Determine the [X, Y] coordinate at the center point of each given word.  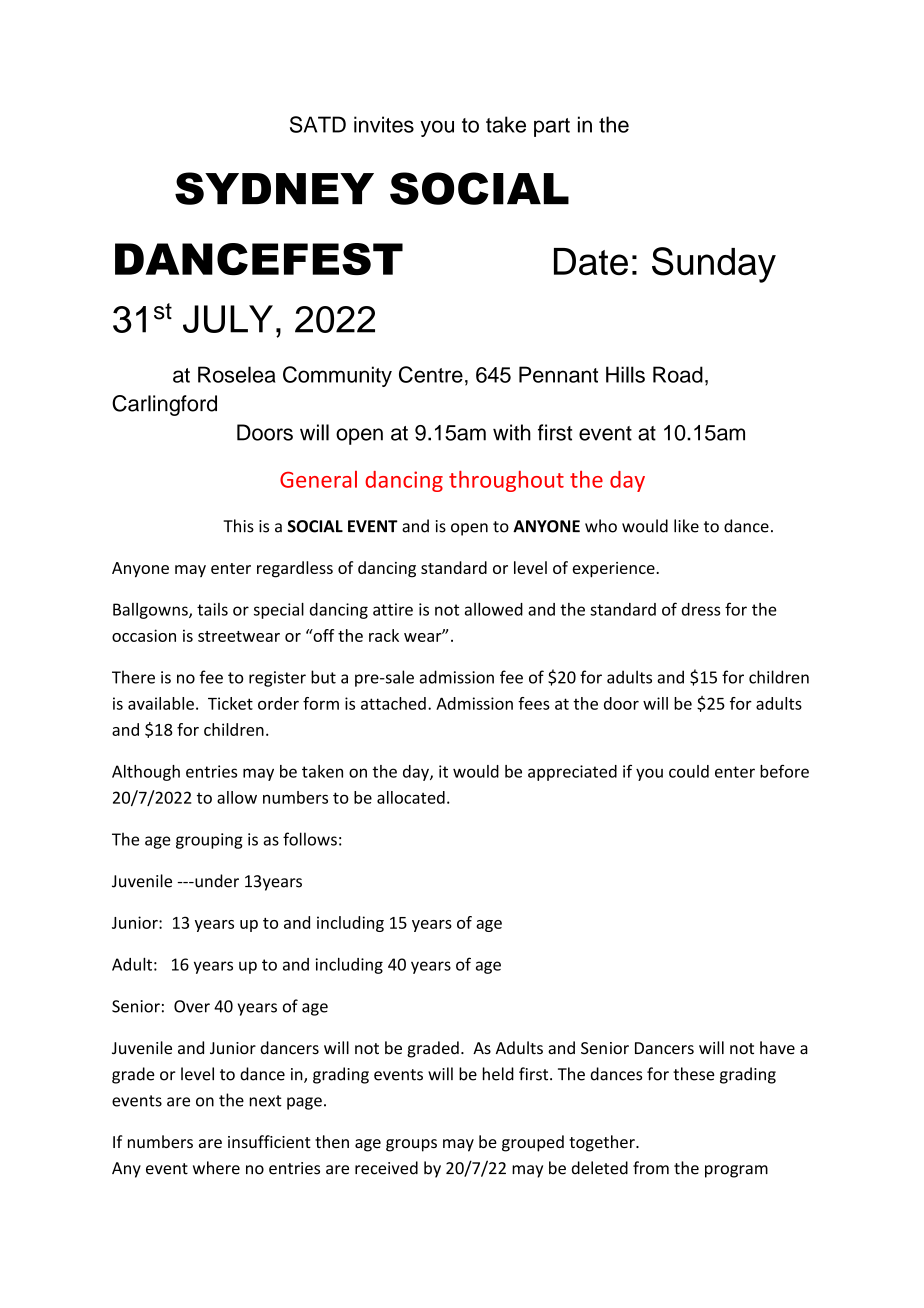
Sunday [714, 265]
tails [212, 609]
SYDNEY [274, 188]
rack [384, 635]
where [216, 1168]
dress [701, 609]
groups [411, 1145]
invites [384, 124]
